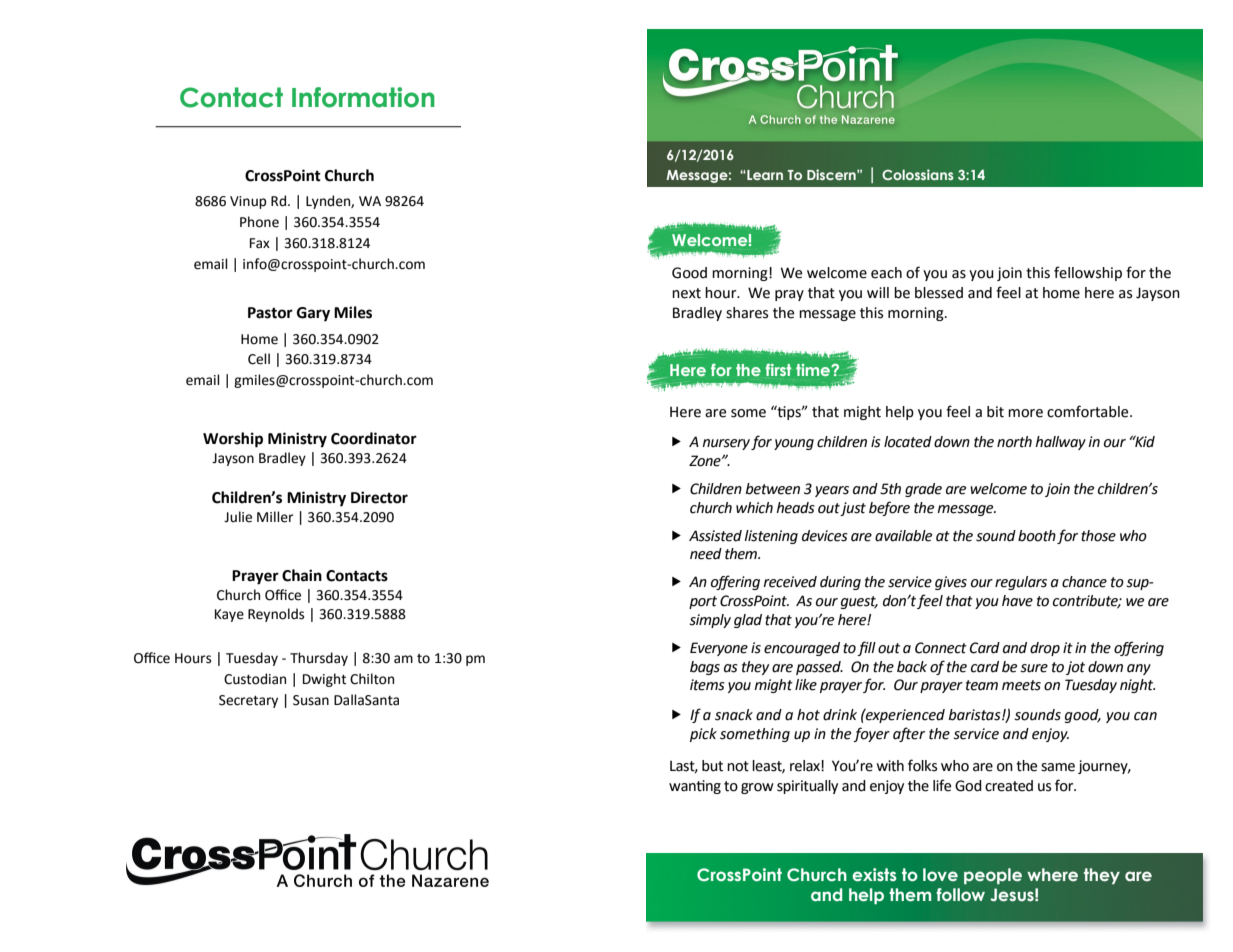 The height and width of the screenshot is (952, 1233). What do you see at coordinates (764, 175) in the screenshot?
I see `Learn` at bounding box center [764, 175].
